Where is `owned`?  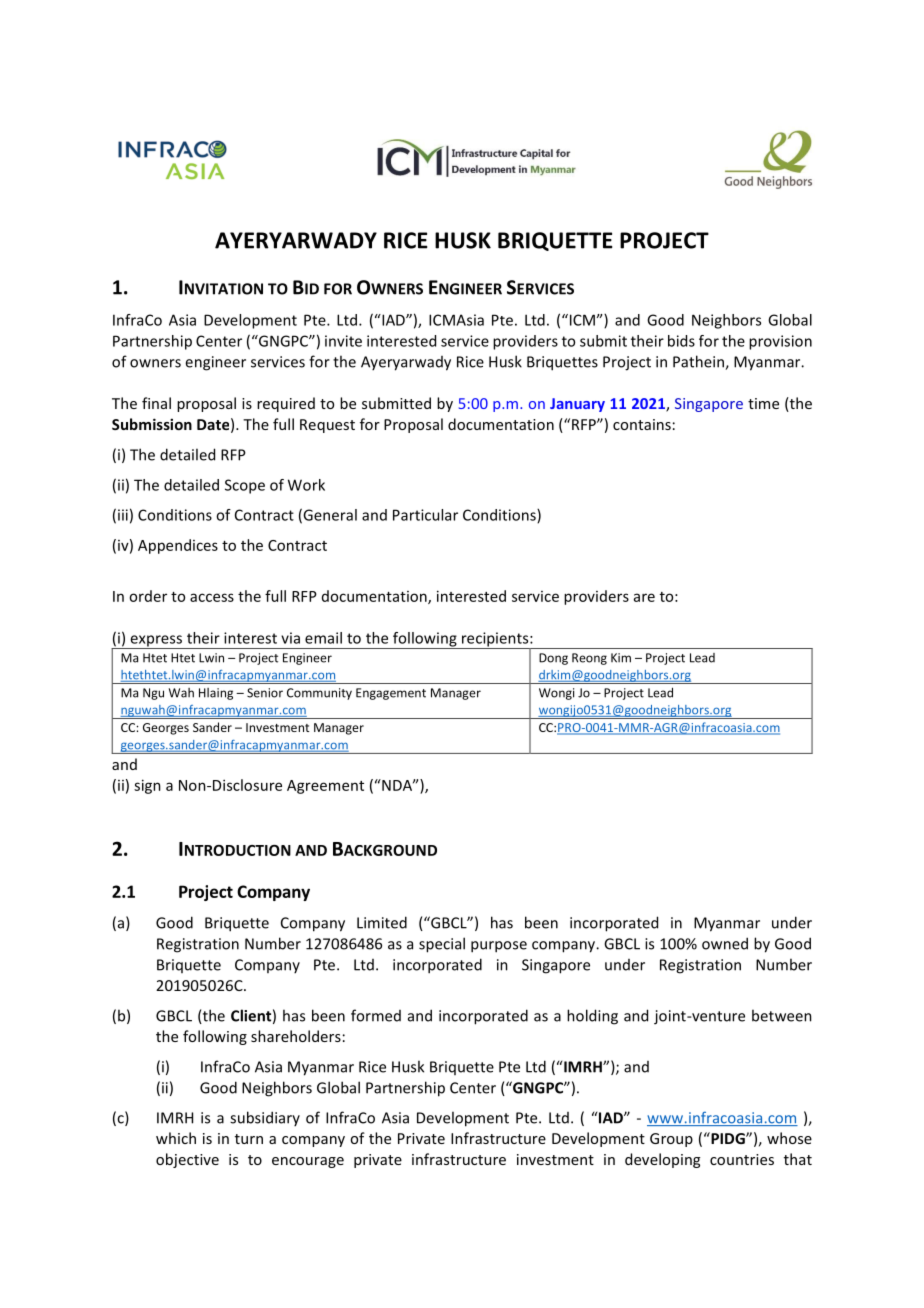
owned is located at coordinates (725, 943).
